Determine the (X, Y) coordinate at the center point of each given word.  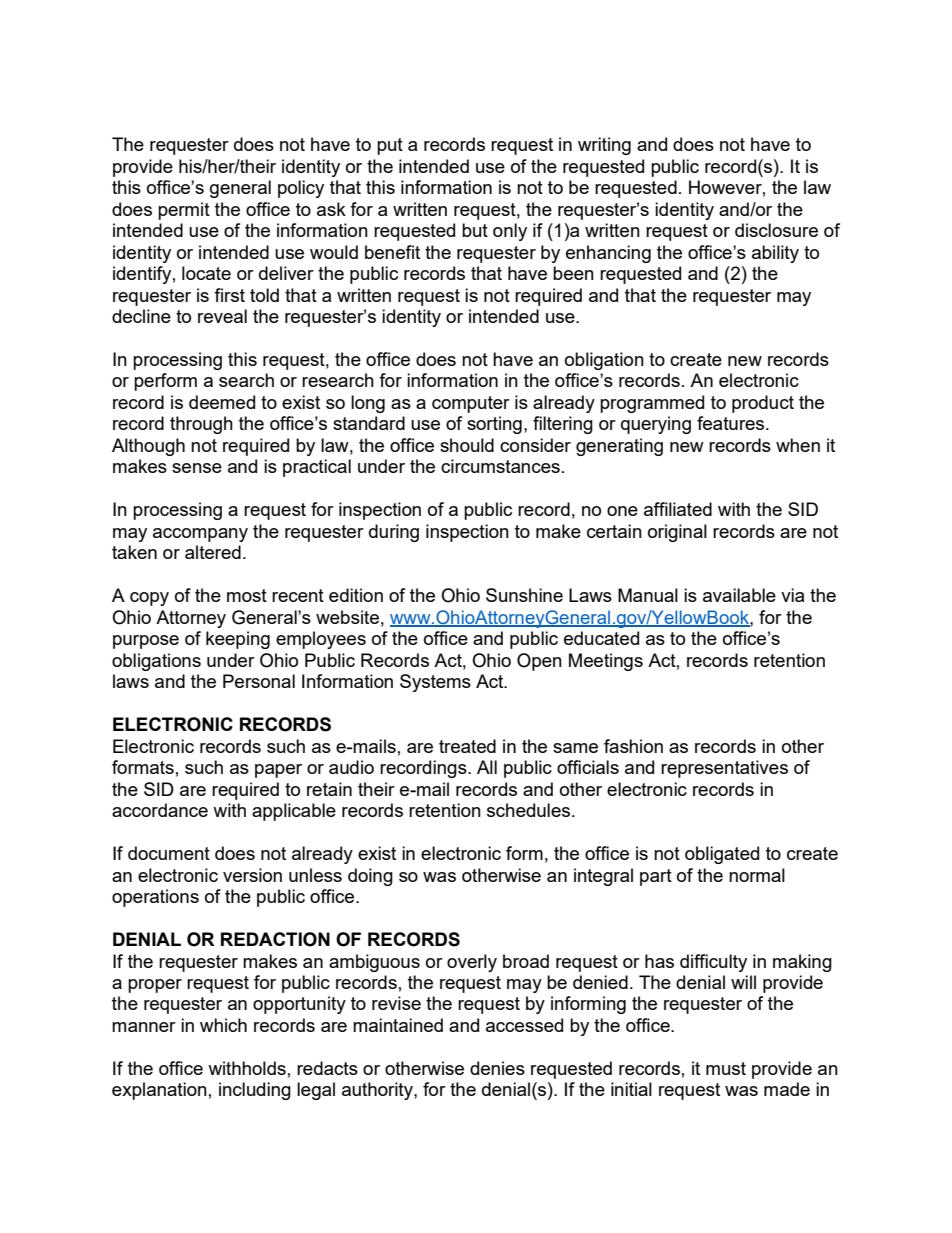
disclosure (776, 230)
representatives (724, 769)
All (487, 767)
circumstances (500, 466)
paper (278, 771)
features (732, 423)
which (223, 1025)
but (475, 230)
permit (184, 211)
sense (197, 468)
